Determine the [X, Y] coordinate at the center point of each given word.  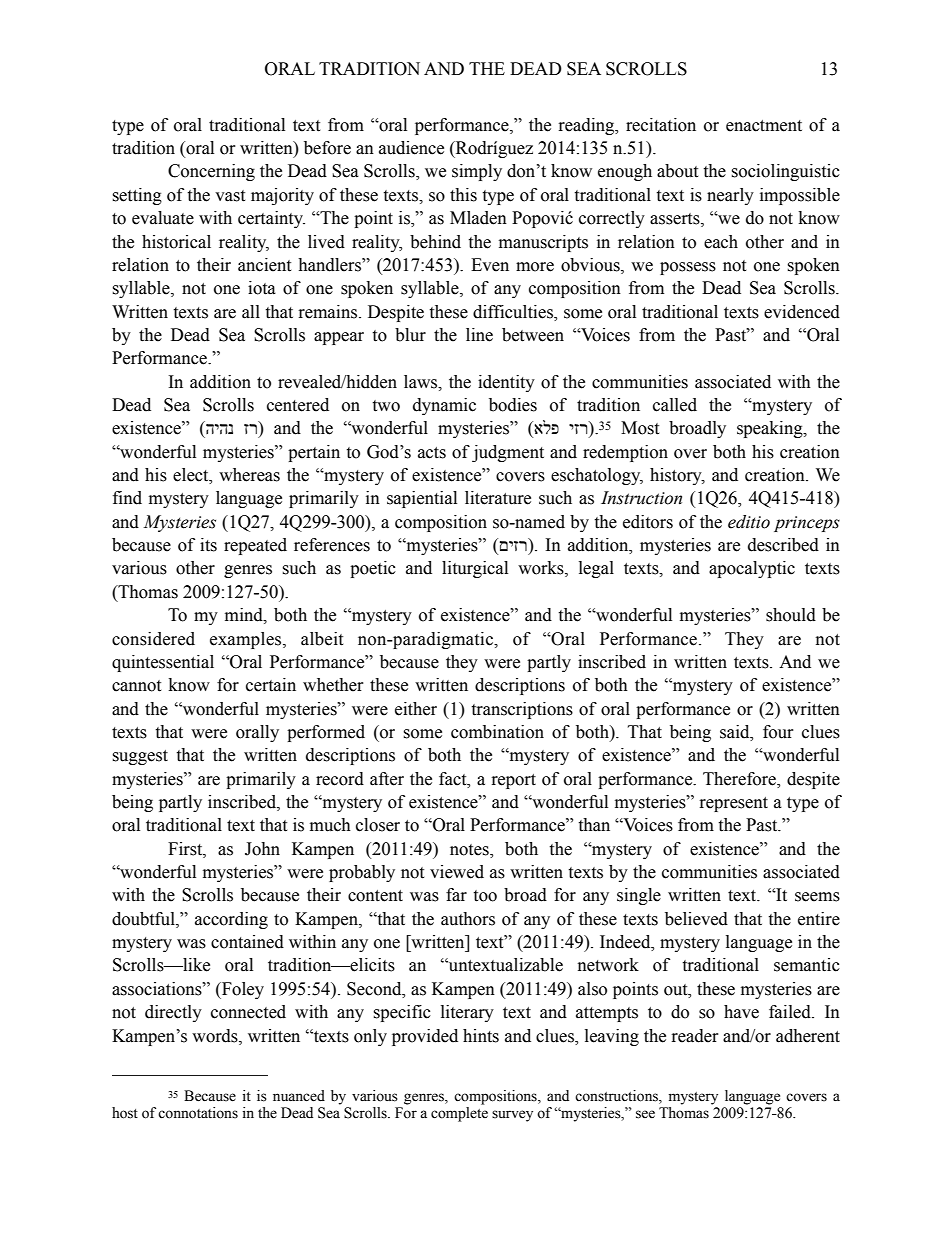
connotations [198, 1113]
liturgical [475, 569]
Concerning [211, 172]
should [791, 615]
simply [477, 172]
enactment [764, 126]
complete [459, 1114]
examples [247, 640]
